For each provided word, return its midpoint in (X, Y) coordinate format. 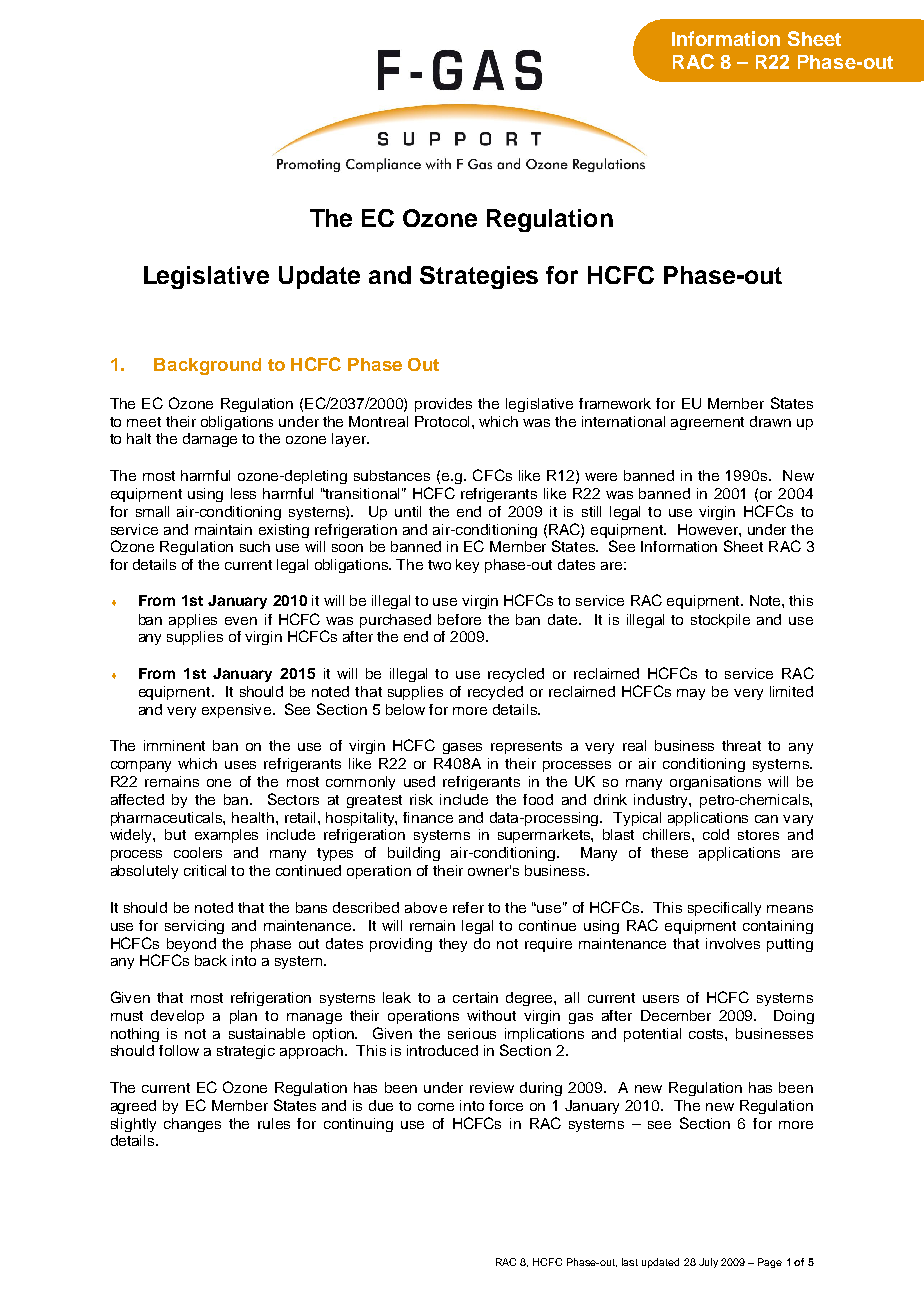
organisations (715, 783)
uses (240, 765)
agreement (707, 423)
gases (462, 748)
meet (144, 422)
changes (192, 1125)
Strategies (479, 277)
